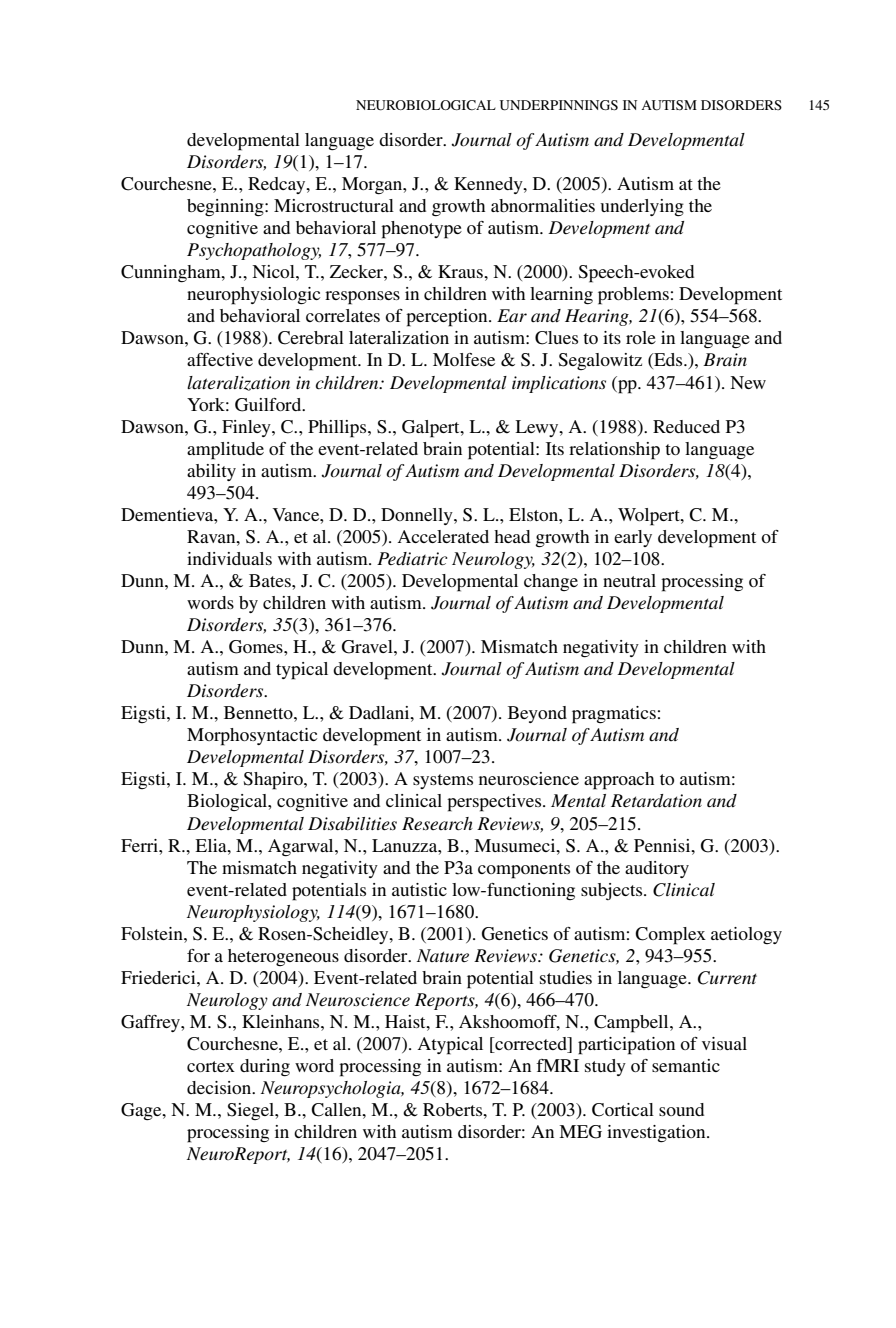 The image size is (896, 1328). Describe the element at coordinates (220, 359) in the image. I see `affective` at that location.
